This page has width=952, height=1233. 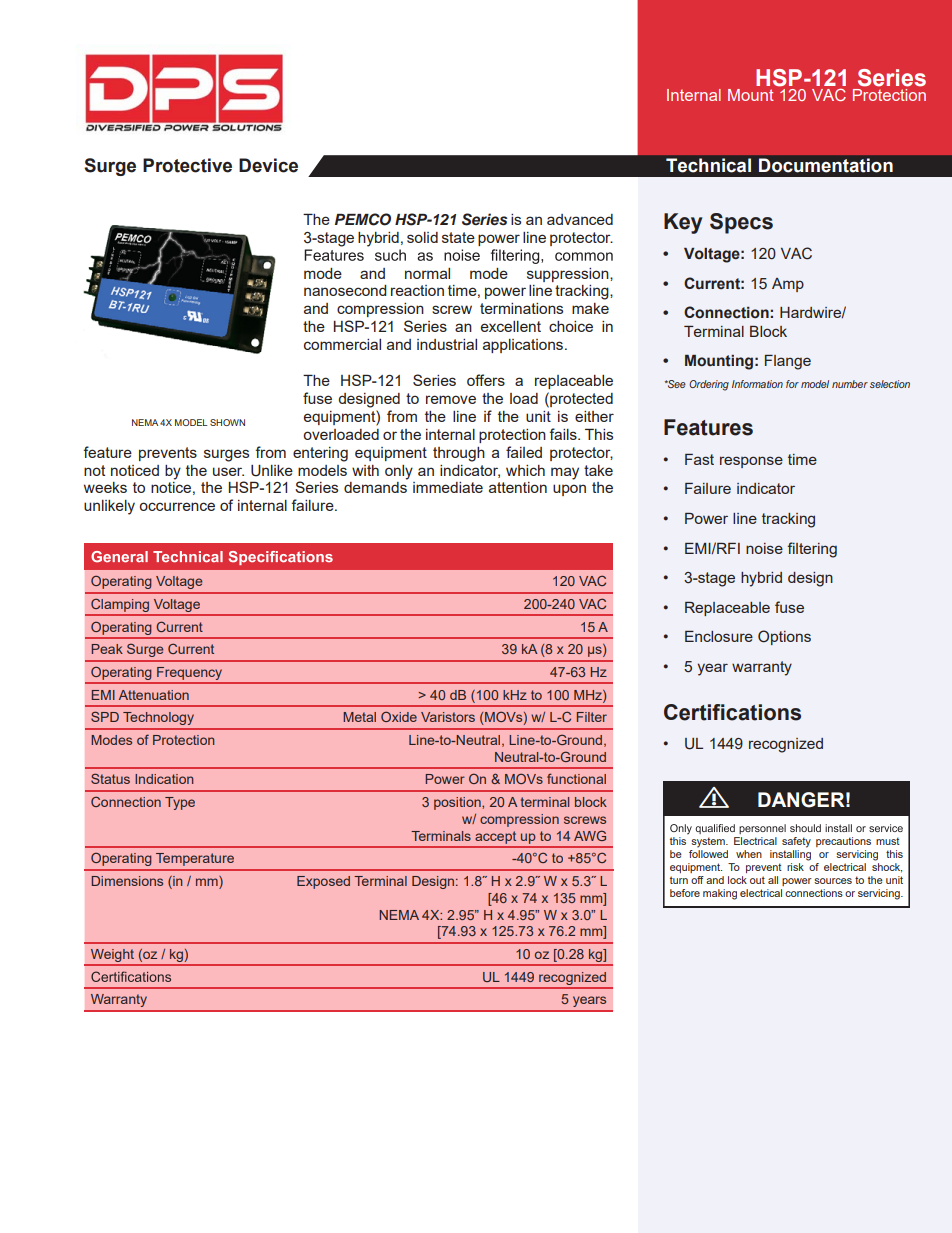 What do you see at coordinates (323, 882) in the page?
I see `Exposed` at bounding box center [323, 882].
